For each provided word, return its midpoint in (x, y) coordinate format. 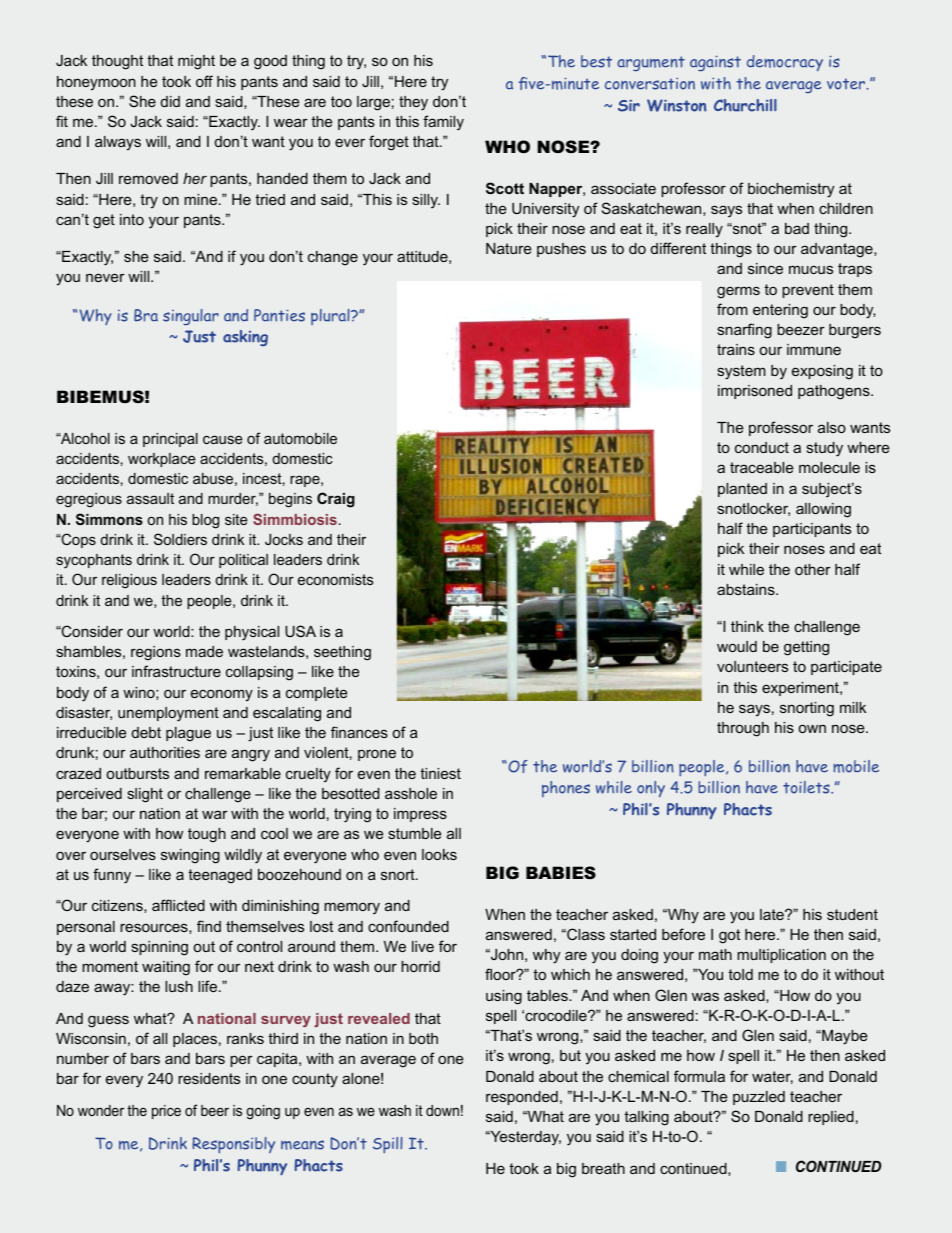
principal (170, 440)
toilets (807, 787)
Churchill (745, 105)
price (166, 1112)
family (443, 123)
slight (145, 795)
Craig (336, 500)
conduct (762, 447)
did (170, 101)
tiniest (440, 773)
